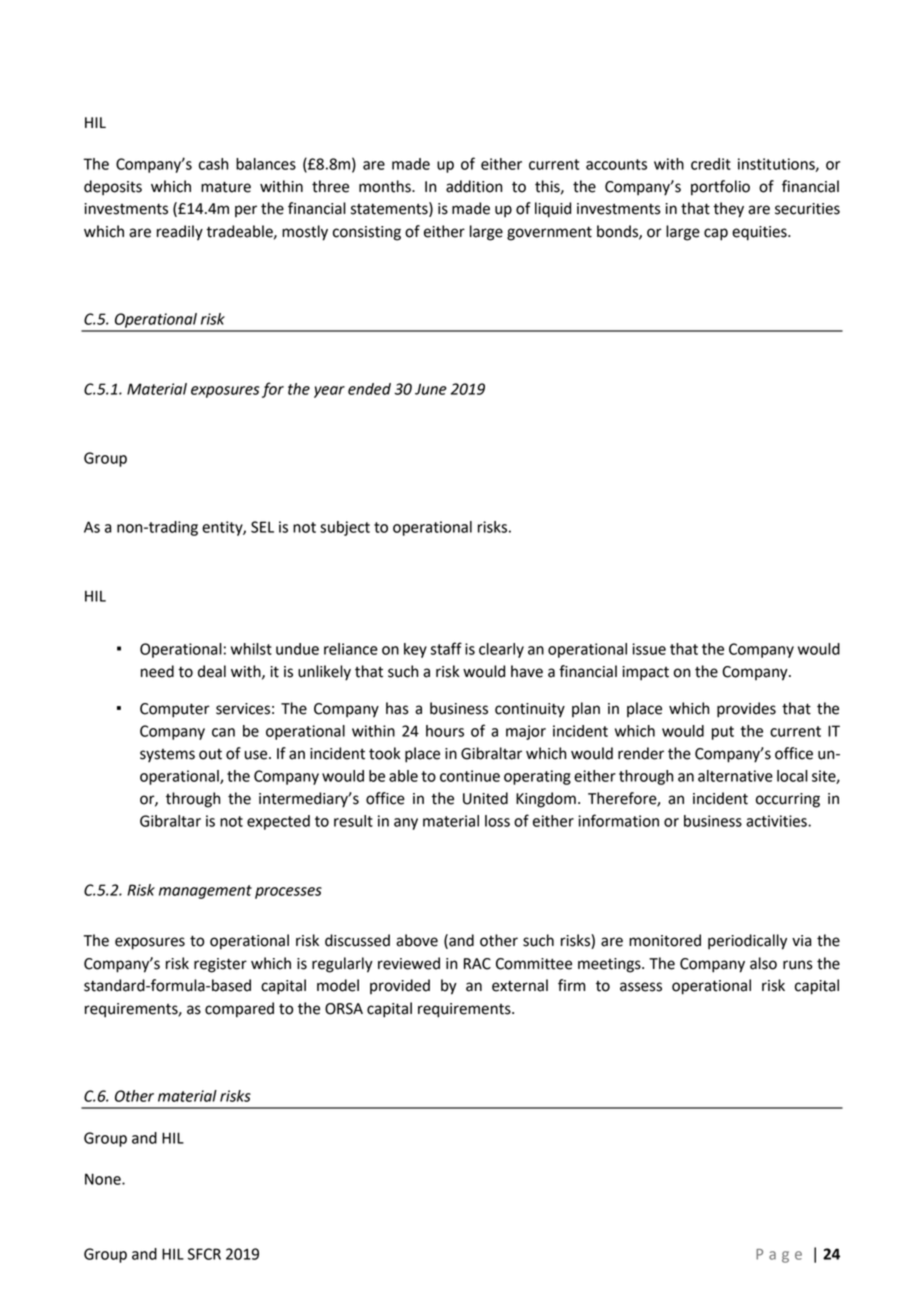 Image resolution: width=924 pixels, height=1308 pixels. What do you see at coordinates (417, 940) in the page?
I see `above` at bounding box center [417, 940].
